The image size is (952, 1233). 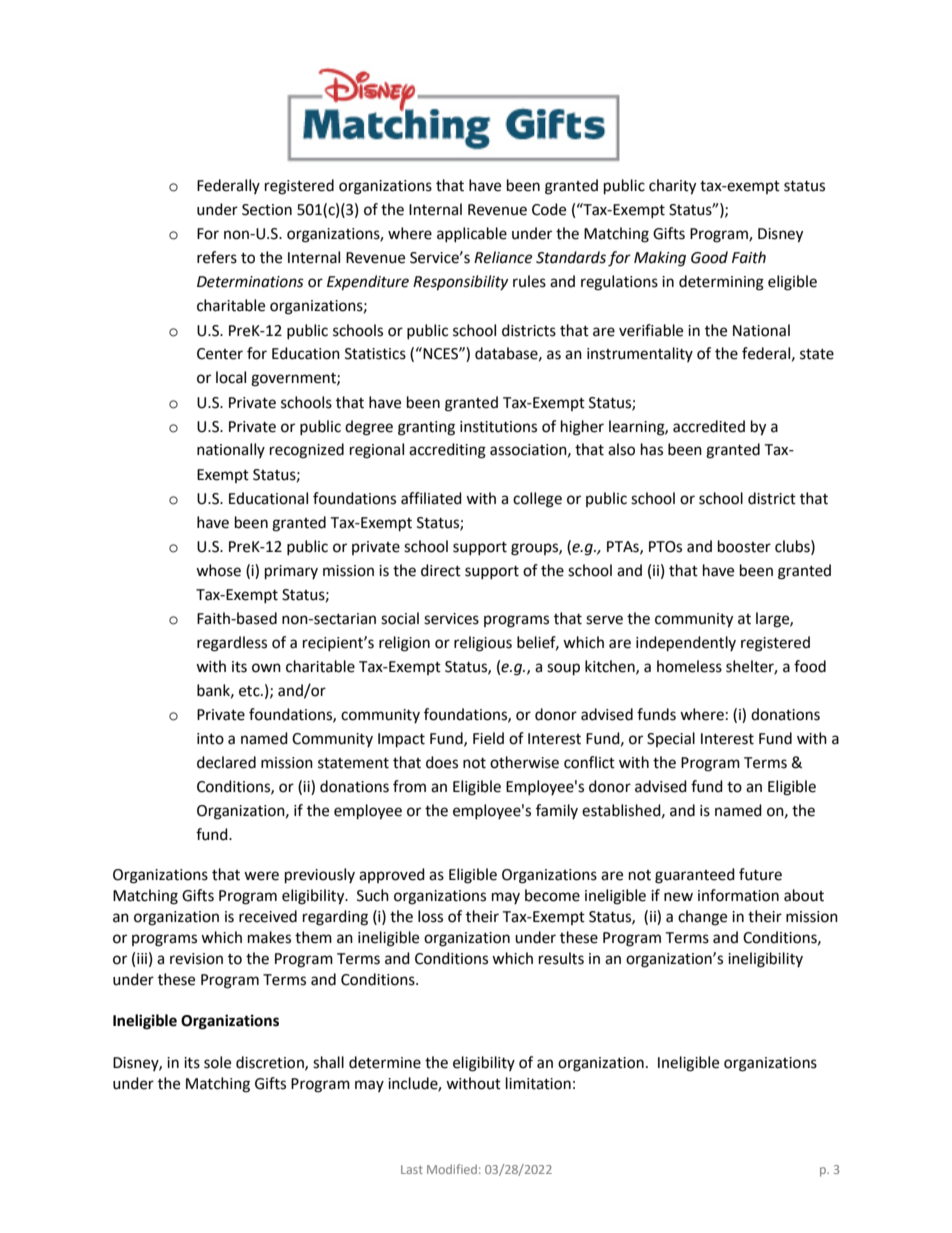 What do you see at coordinates (267, 210) in the screenshot?
I see `Section` at bounding box center [267, 210].
